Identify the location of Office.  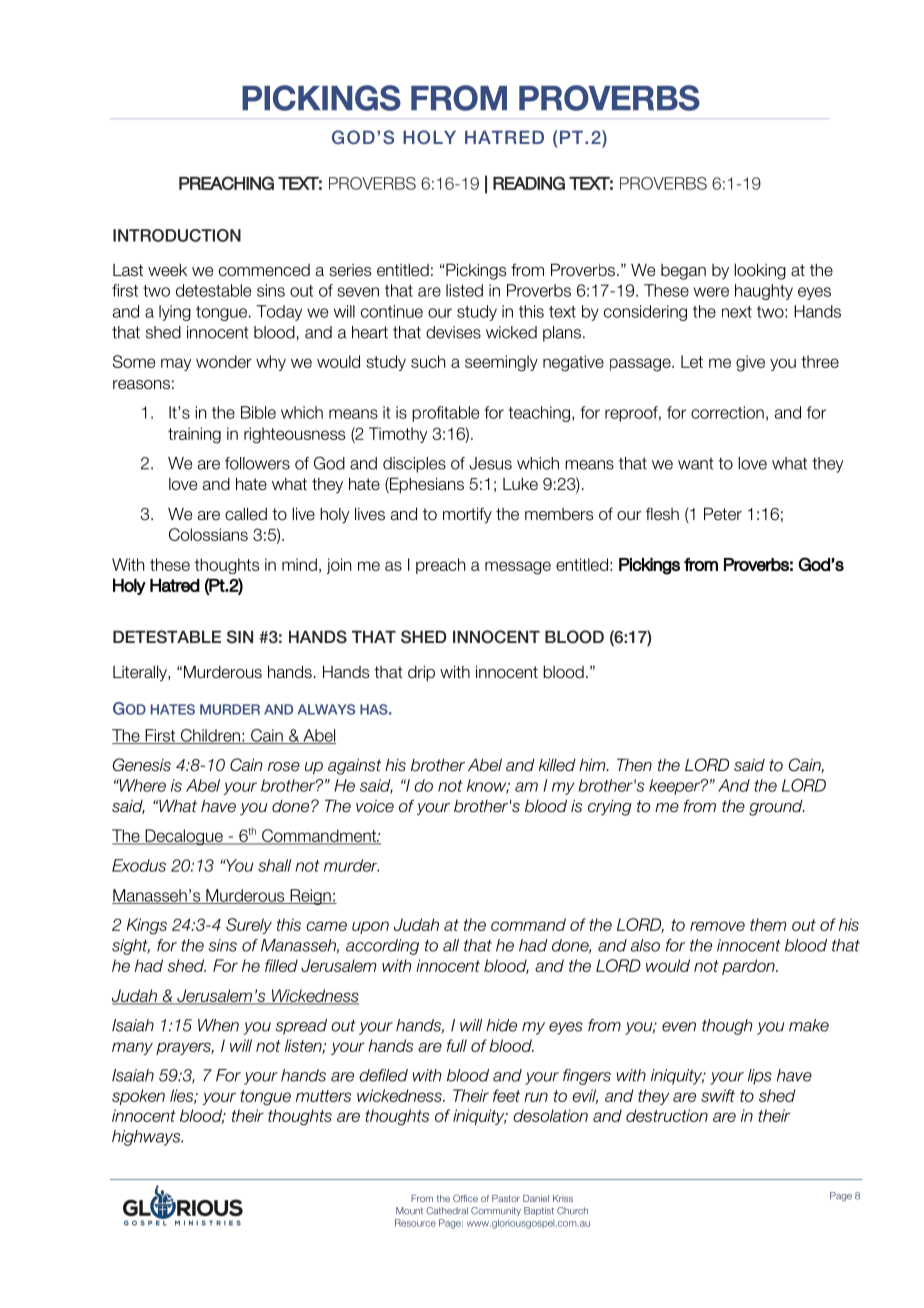
(465, 1198).
